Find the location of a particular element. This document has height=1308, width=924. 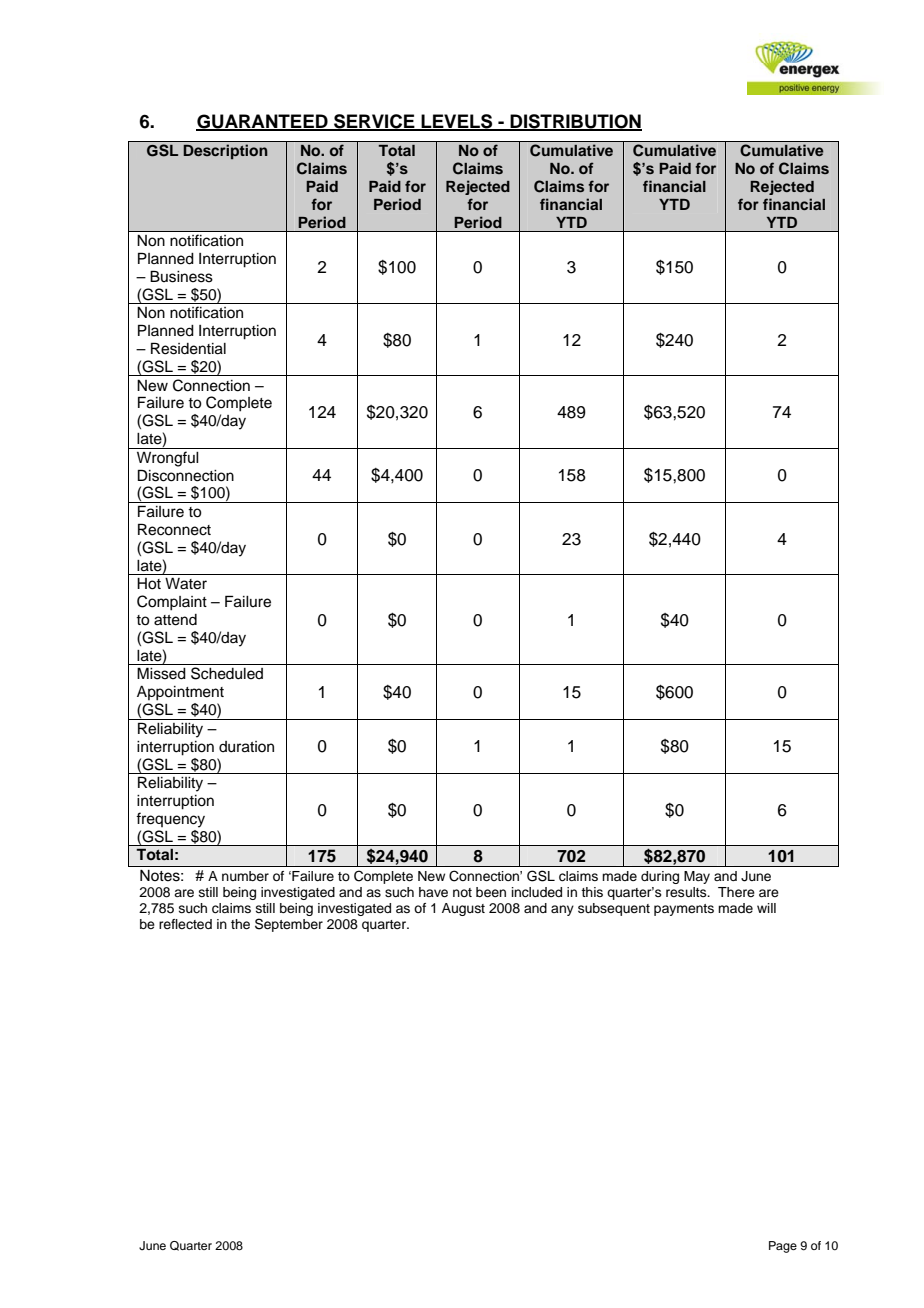

GUARANTEED is located at coordinates (263, 122).
